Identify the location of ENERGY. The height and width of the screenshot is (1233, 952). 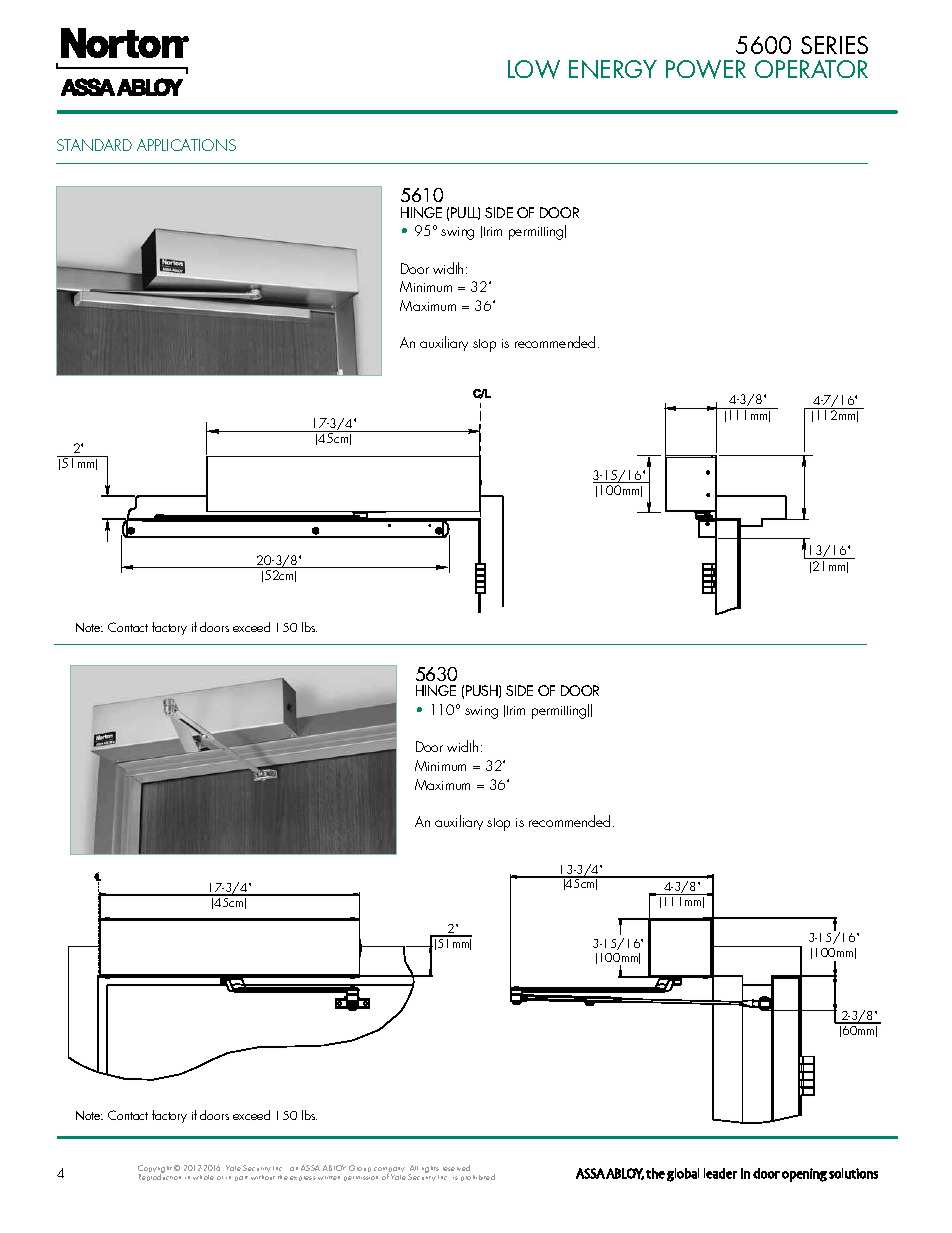
(613, 69).
